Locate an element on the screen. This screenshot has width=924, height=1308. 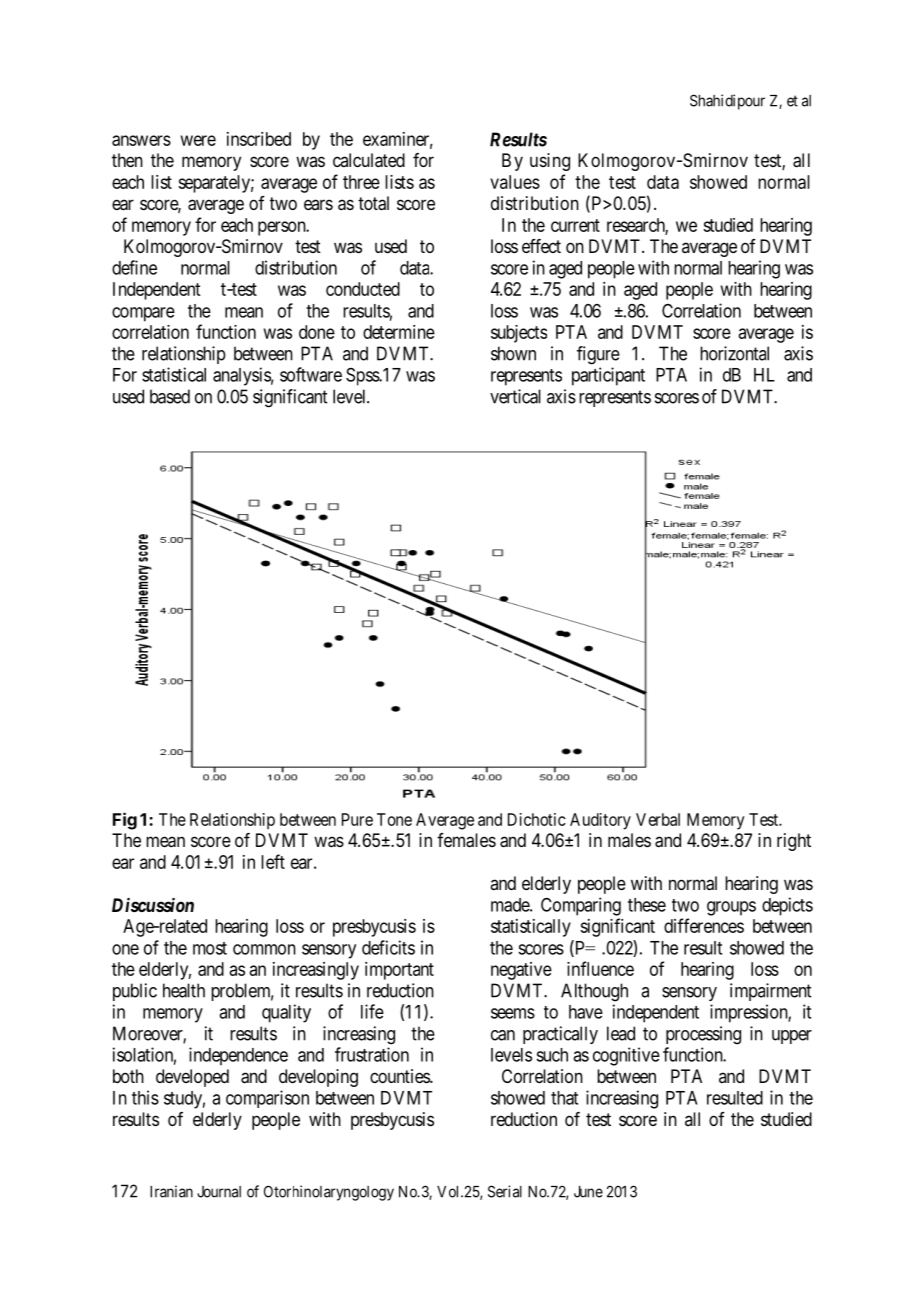
Journal is located at coordinates (219, 1192).
